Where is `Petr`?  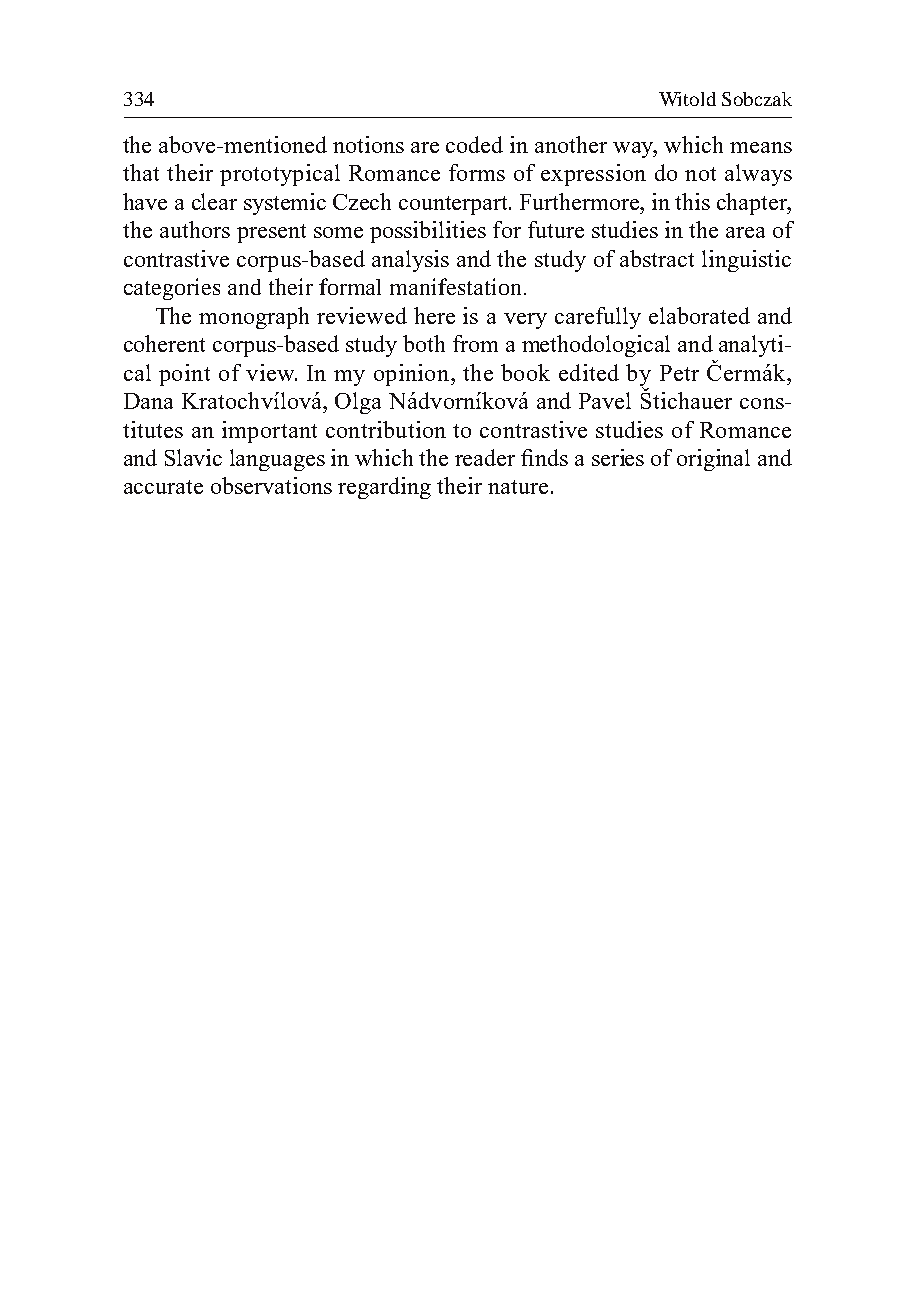
Petr is located at coordinates (679, 373).
